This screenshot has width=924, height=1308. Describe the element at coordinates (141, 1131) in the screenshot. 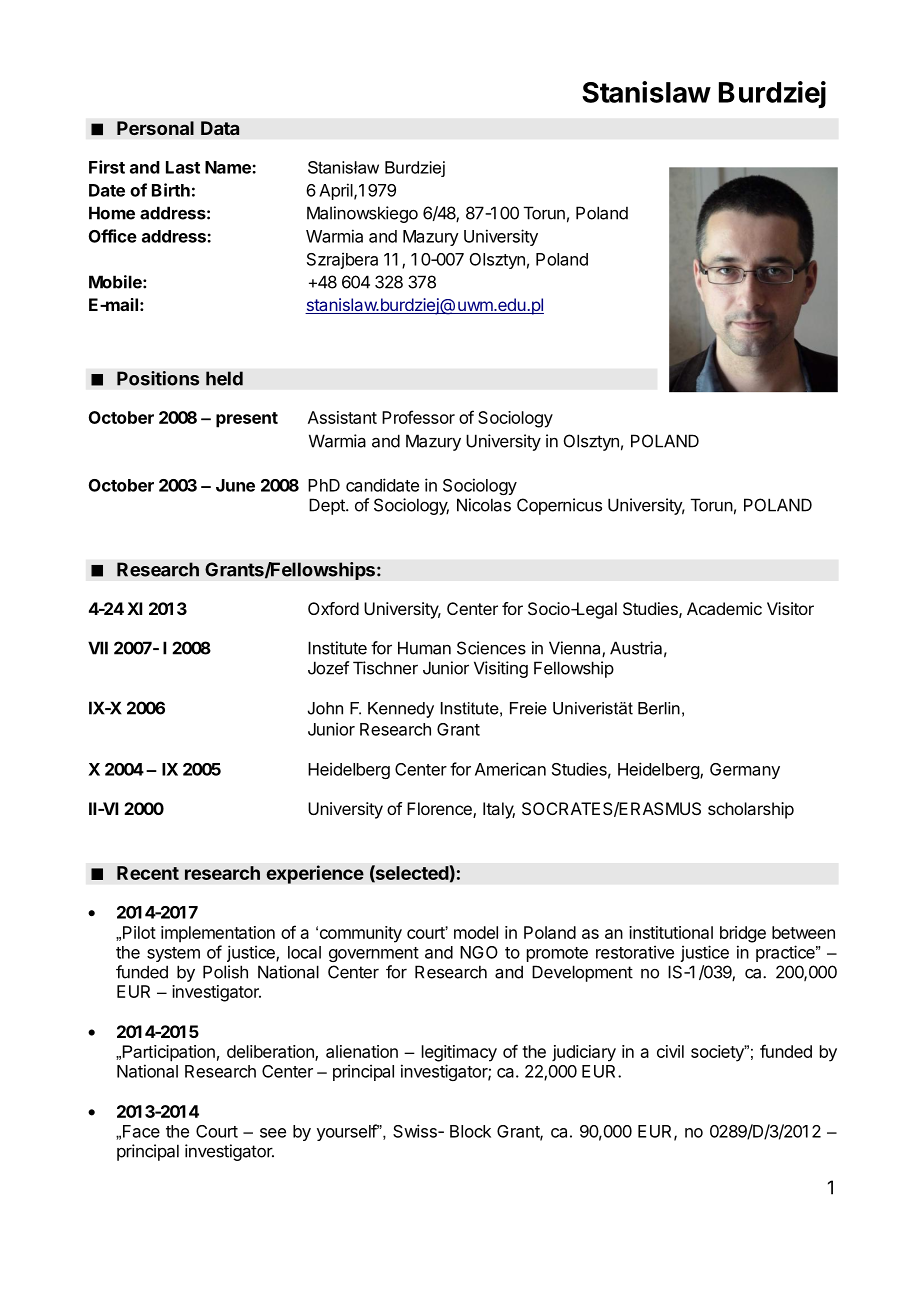

I see `Face` at that location.
